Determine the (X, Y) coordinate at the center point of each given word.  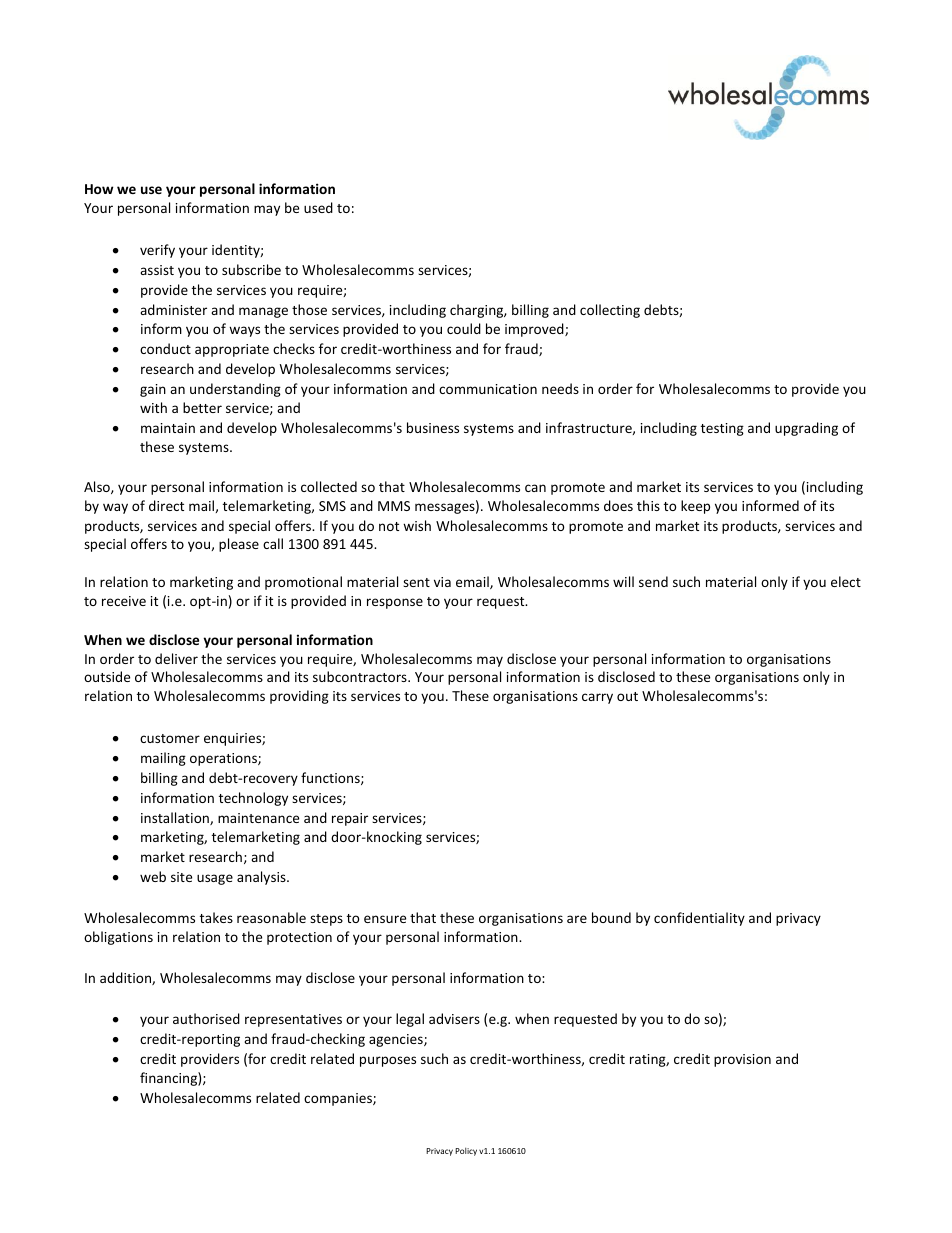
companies (339, 1099)
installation (176, 818)
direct (166, 505)
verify (157, 251)
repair (350, 819)
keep (695, 507)
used (318, 207)
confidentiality (699, 919)
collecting (610, 311)
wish (417, 525)
